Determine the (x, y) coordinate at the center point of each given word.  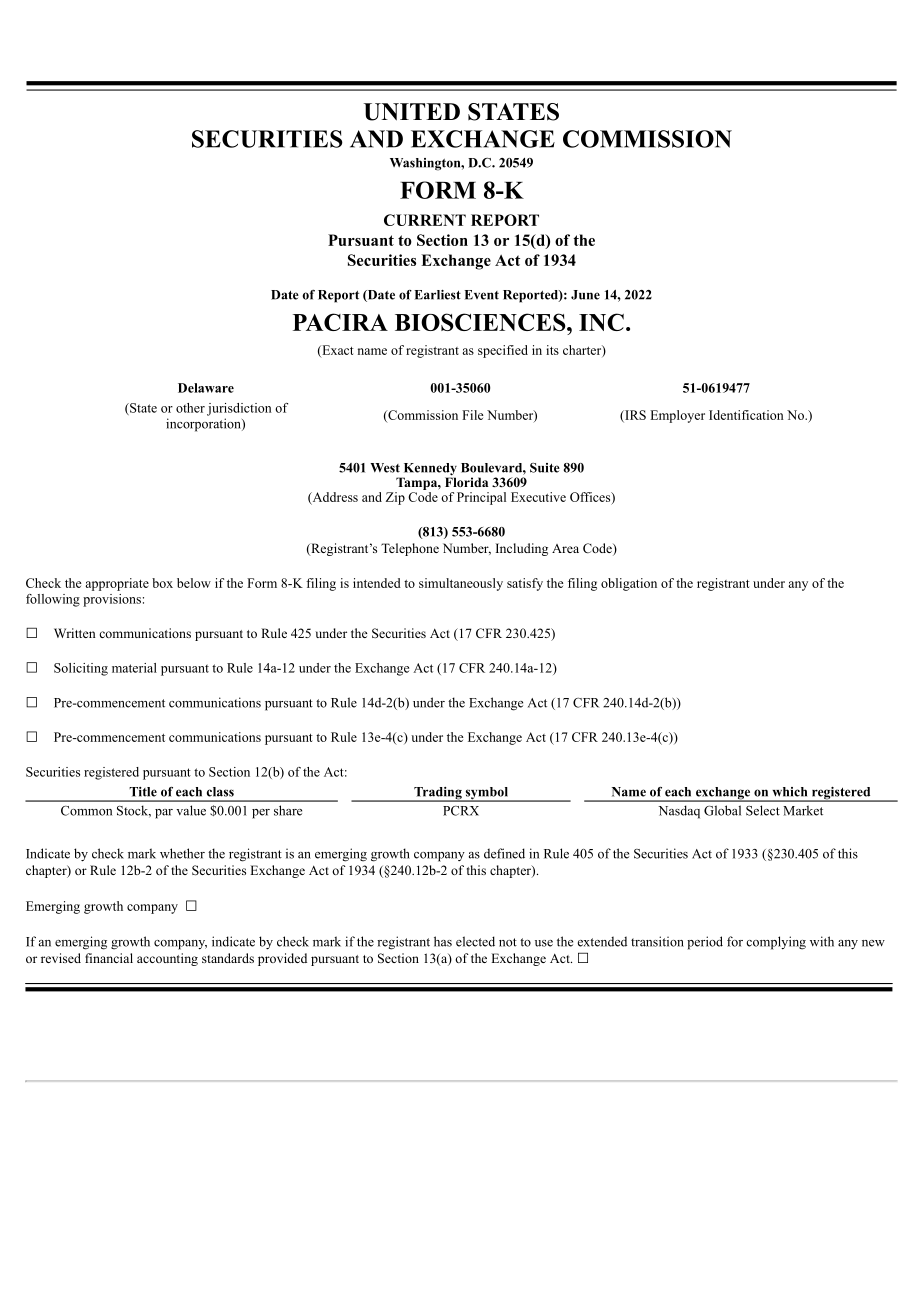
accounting (167, 959)
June (585, 295)
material (134, 668)
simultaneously (461, 584)
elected (475, 941)
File (473, 415)
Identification (746, 415)
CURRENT (425, 220)
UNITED (412, 112)
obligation (629, 584)
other (190, 408)
